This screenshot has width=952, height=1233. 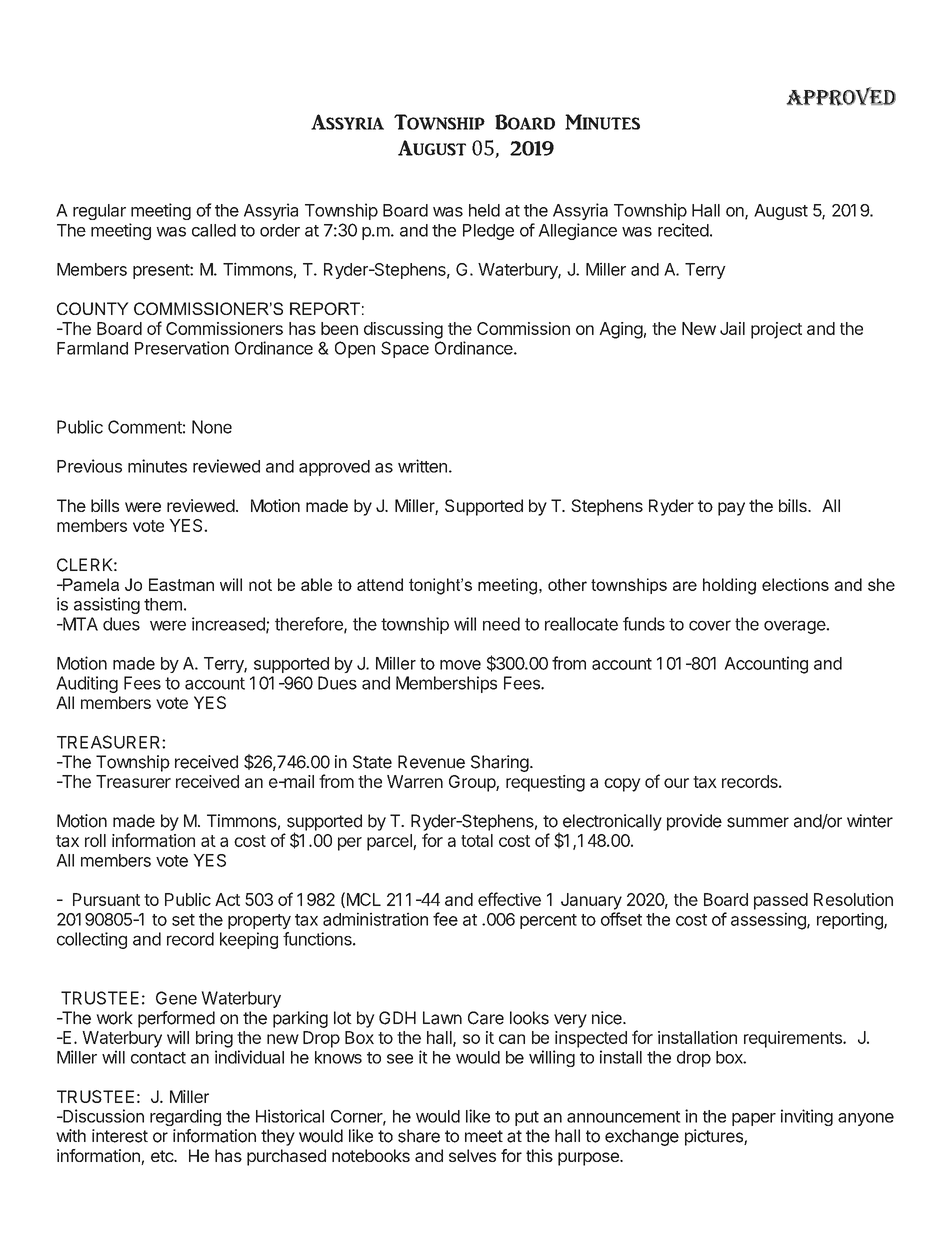 What do you see at coordinates (185, 1117) in the screenshot?
I see `regarding` at bounding box center [185, 1117].
